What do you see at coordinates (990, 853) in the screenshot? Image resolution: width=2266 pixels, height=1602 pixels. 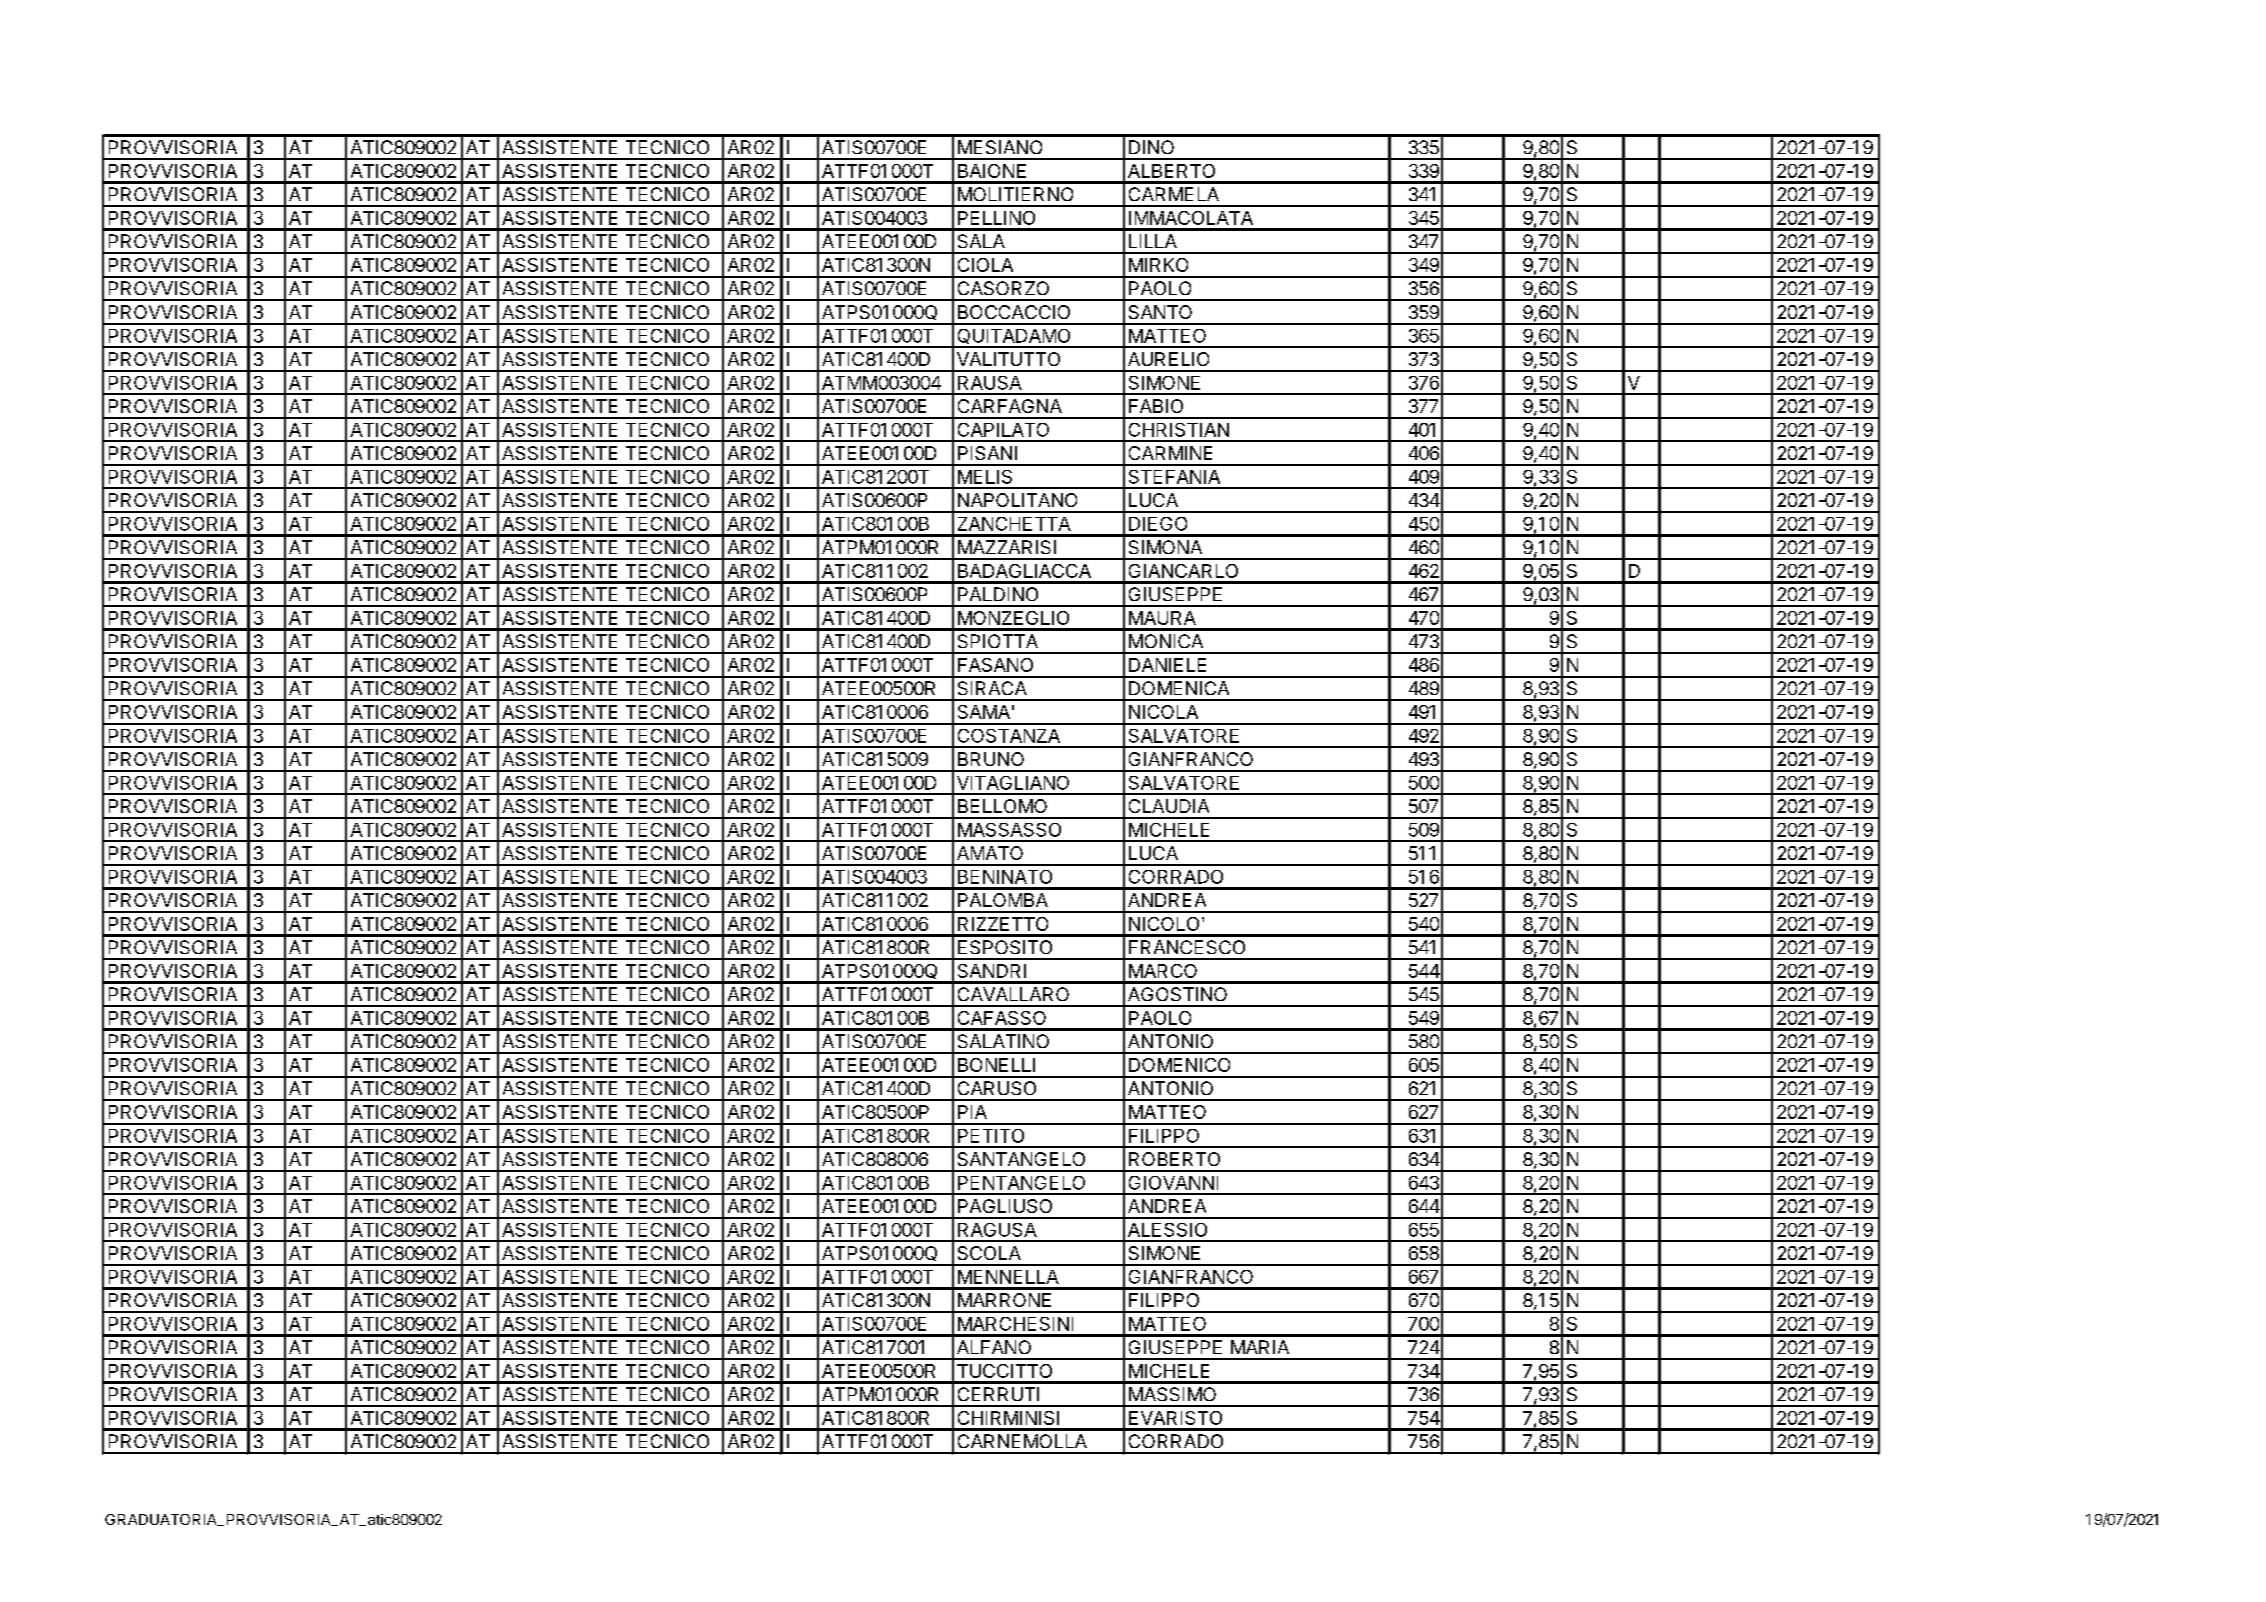 I see `AMATO` at bounding box center [990, 853].
